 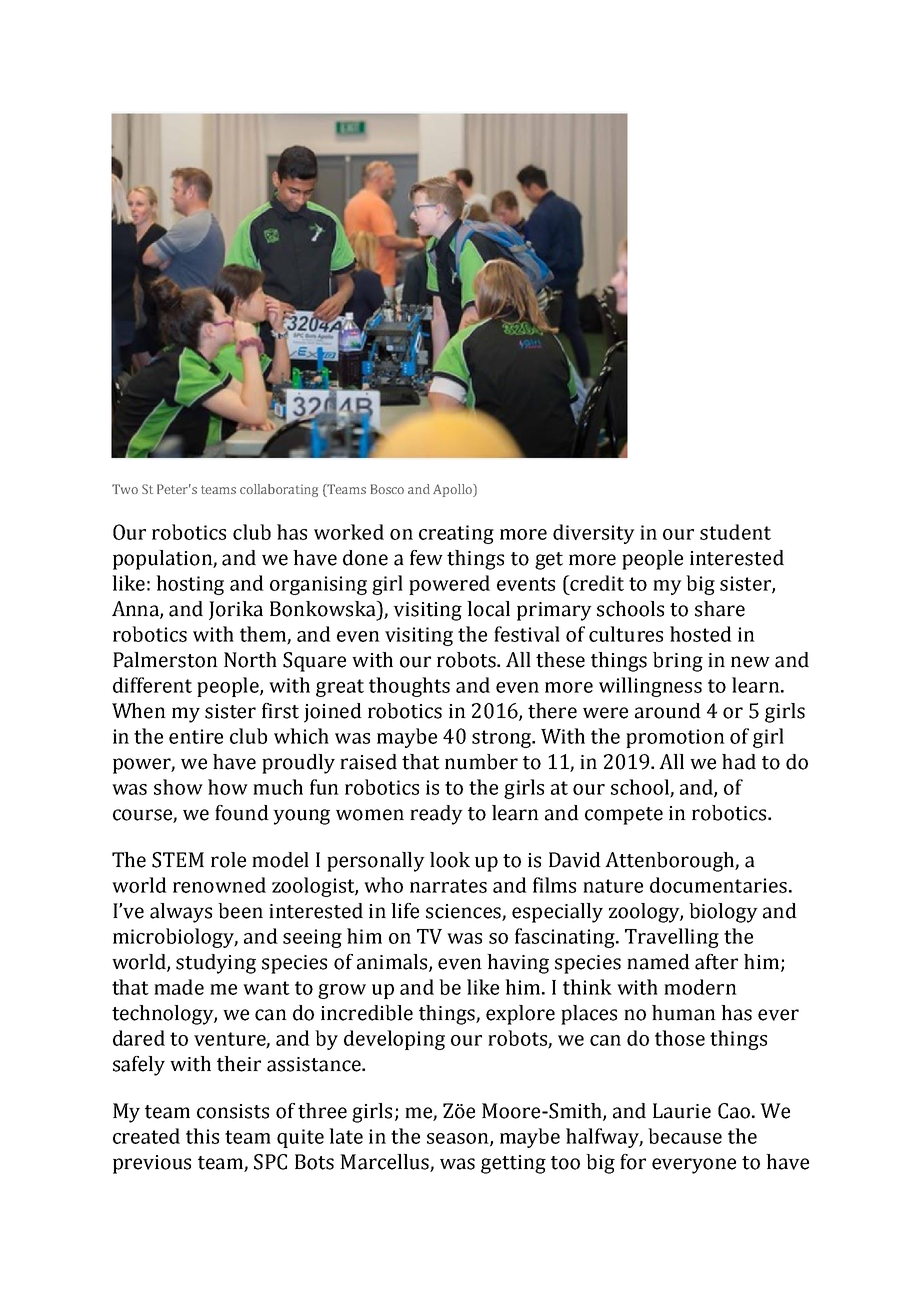 What do you see at coordinates (700, 987) in the document?
I see `modern` at bounding box center [700, 987].
